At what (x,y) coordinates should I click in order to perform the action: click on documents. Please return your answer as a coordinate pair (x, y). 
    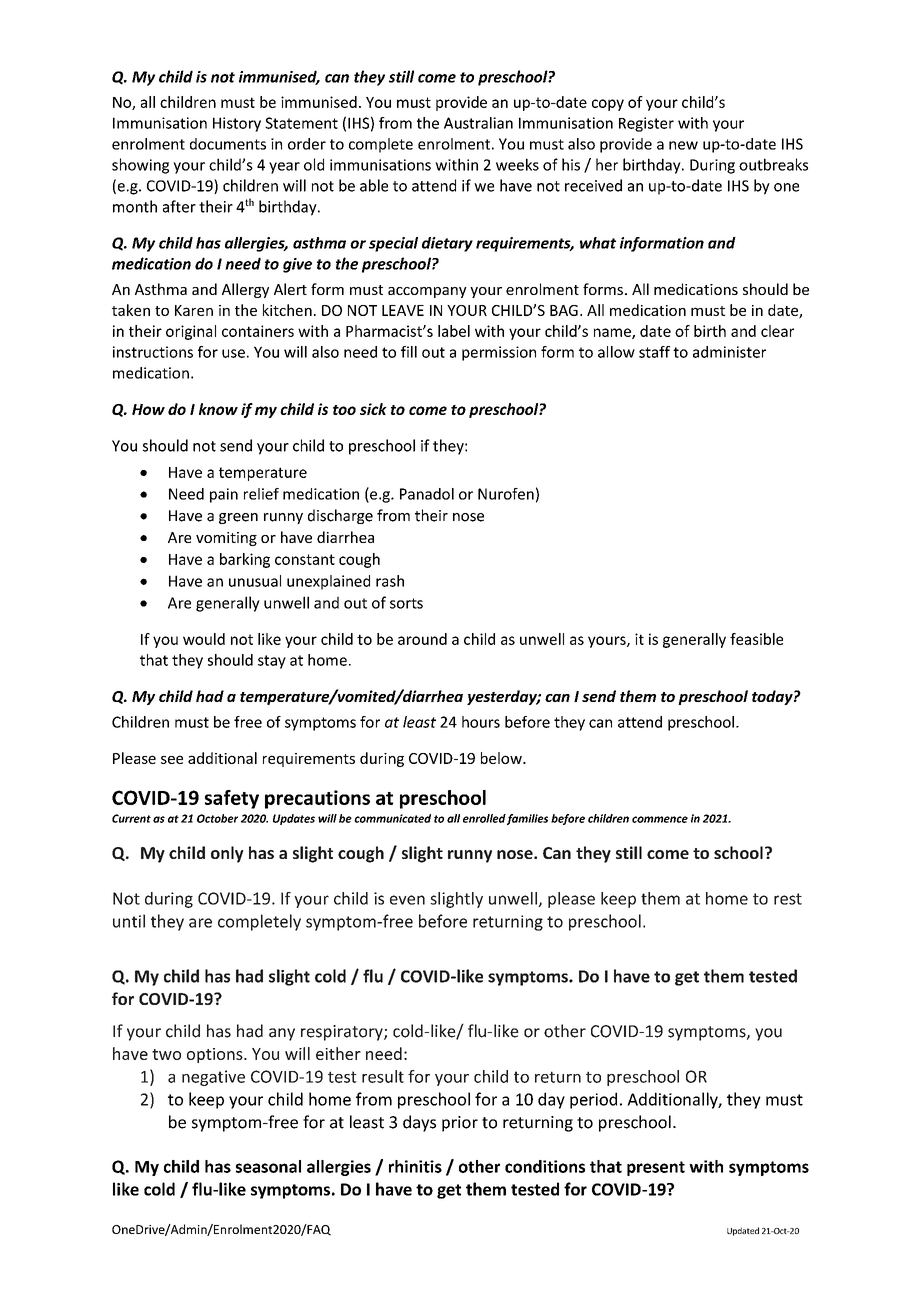
    Looking at the image, I should click on (228, 144).
